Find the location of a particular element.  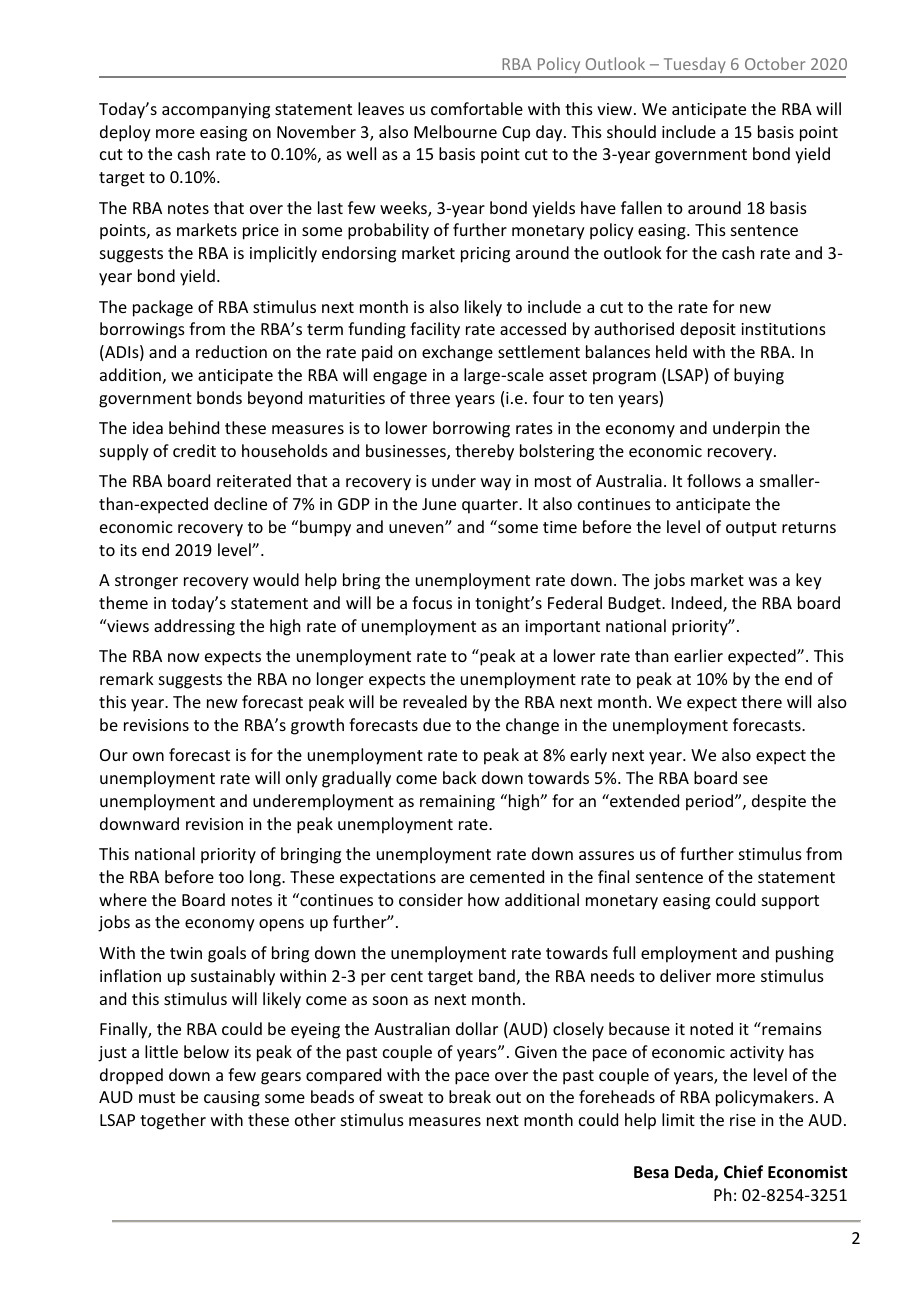

Indeed is located at coordinates (698, 604).
